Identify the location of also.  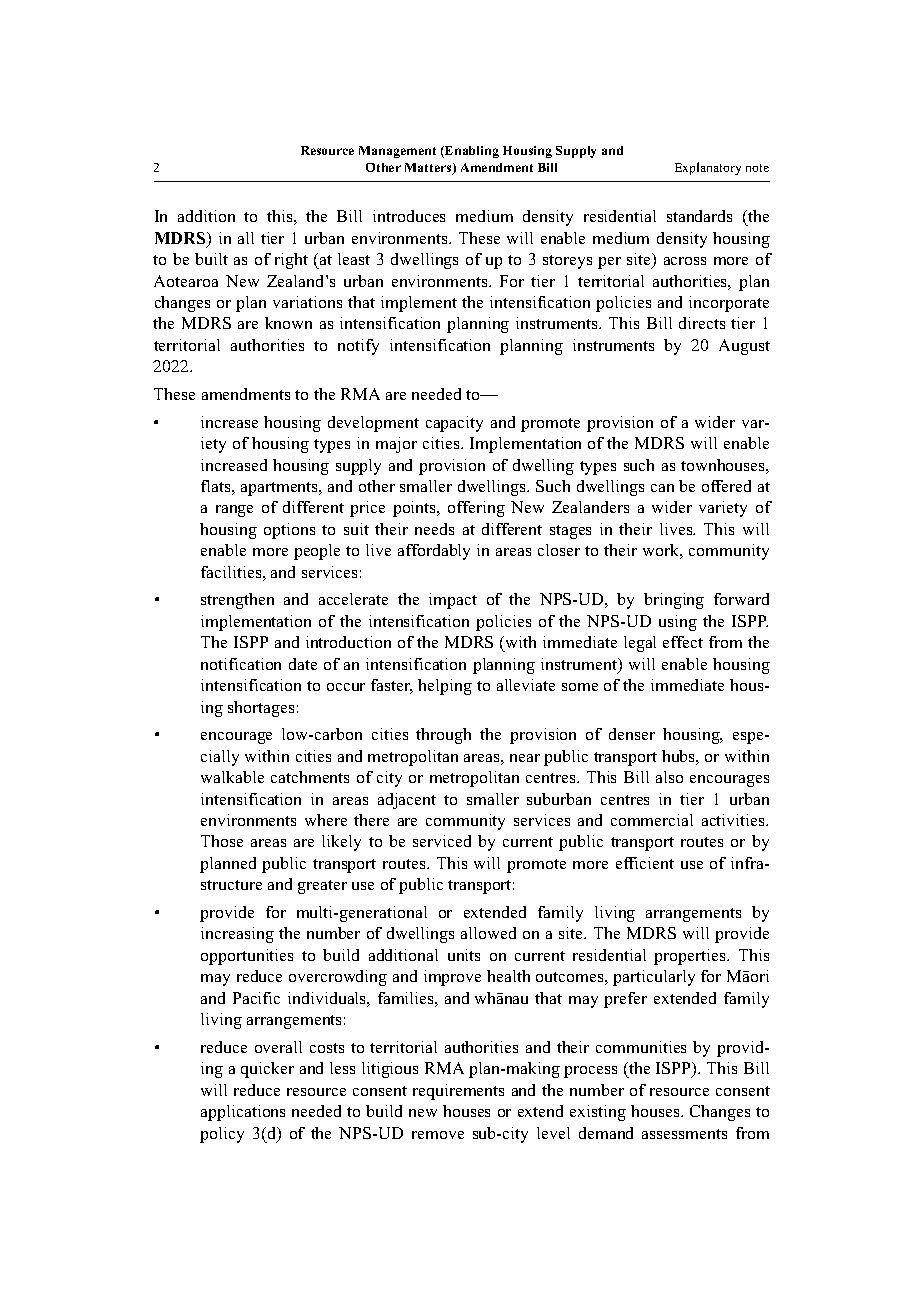
(669, 777).
